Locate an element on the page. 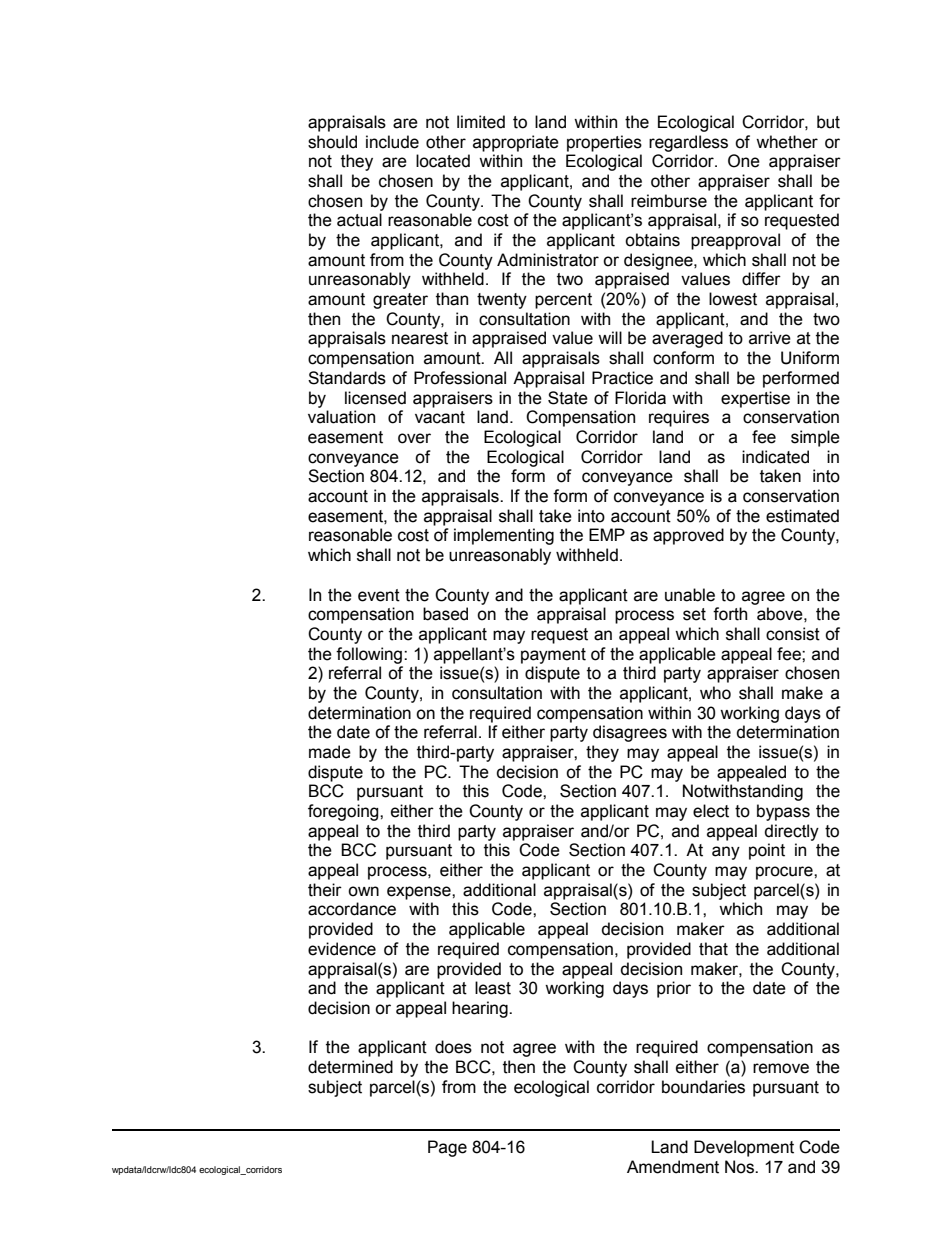  least is located at coordinates (493, 988).
